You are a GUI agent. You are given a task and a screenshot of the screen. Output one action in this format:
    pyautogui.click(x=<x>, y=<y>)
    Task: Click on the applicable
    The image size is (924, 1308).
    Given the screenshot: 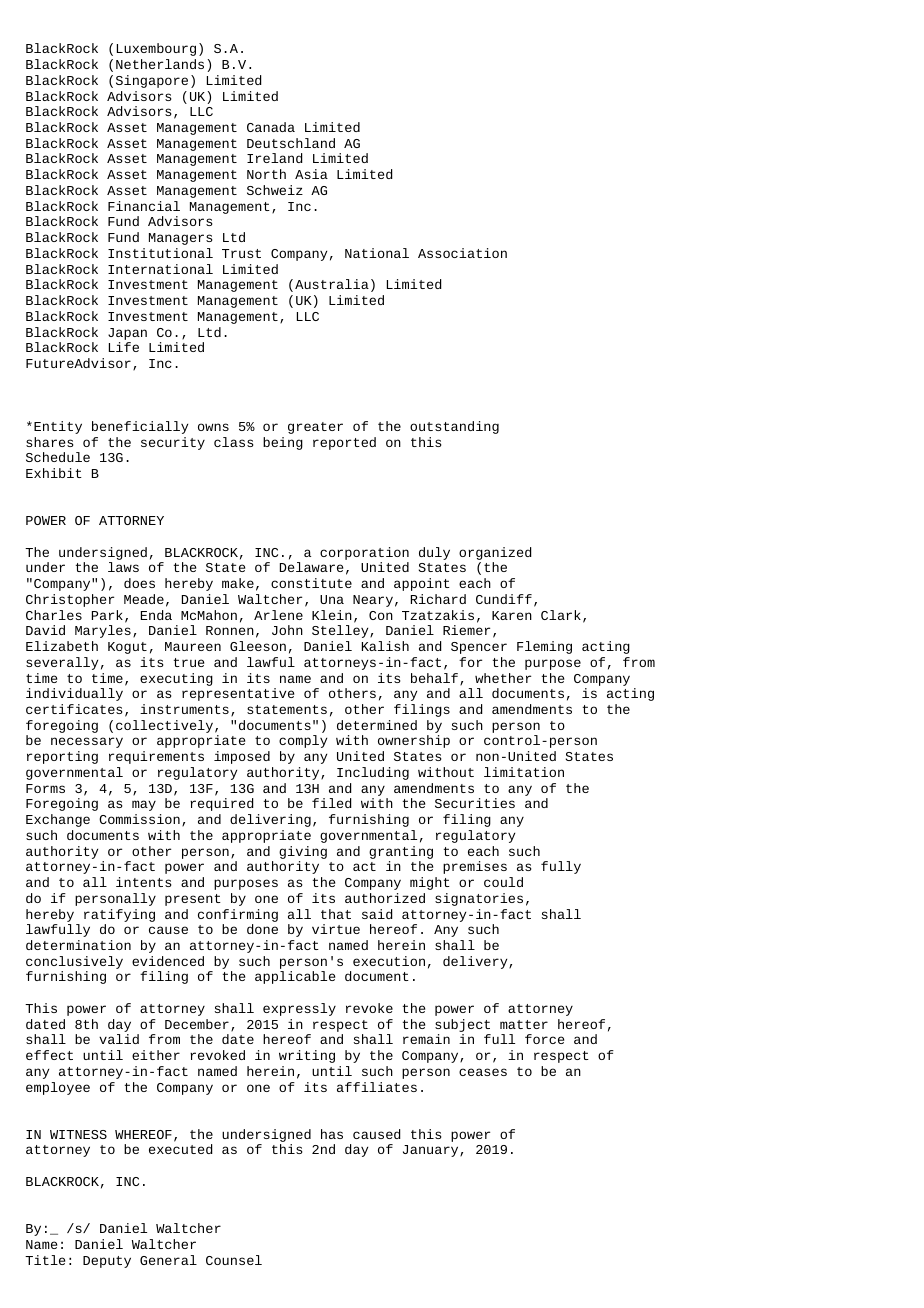 What is the action you would take?
    pyautogui.click(x=295, y=977)
